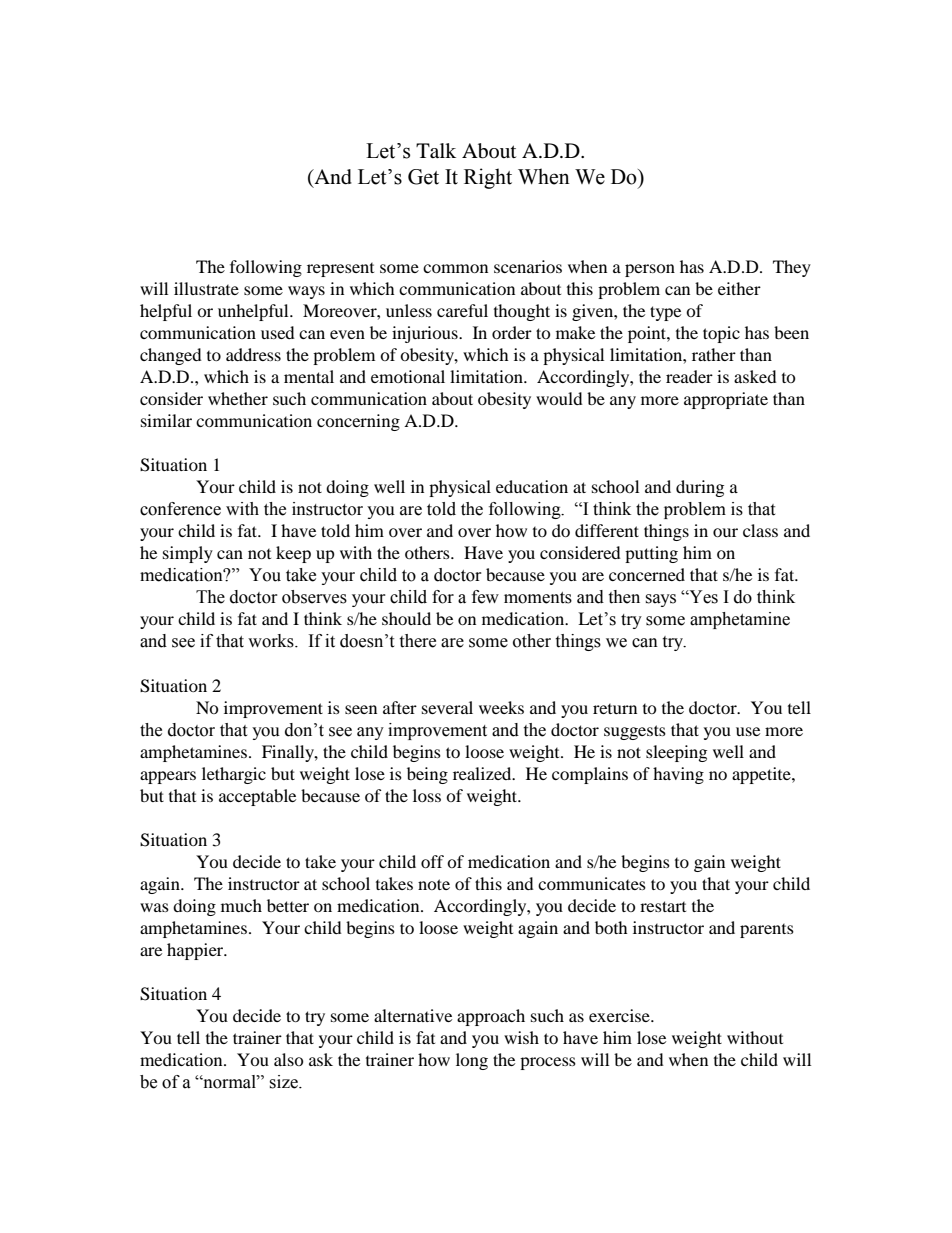  I want to click on realized, so click(483, 773).
